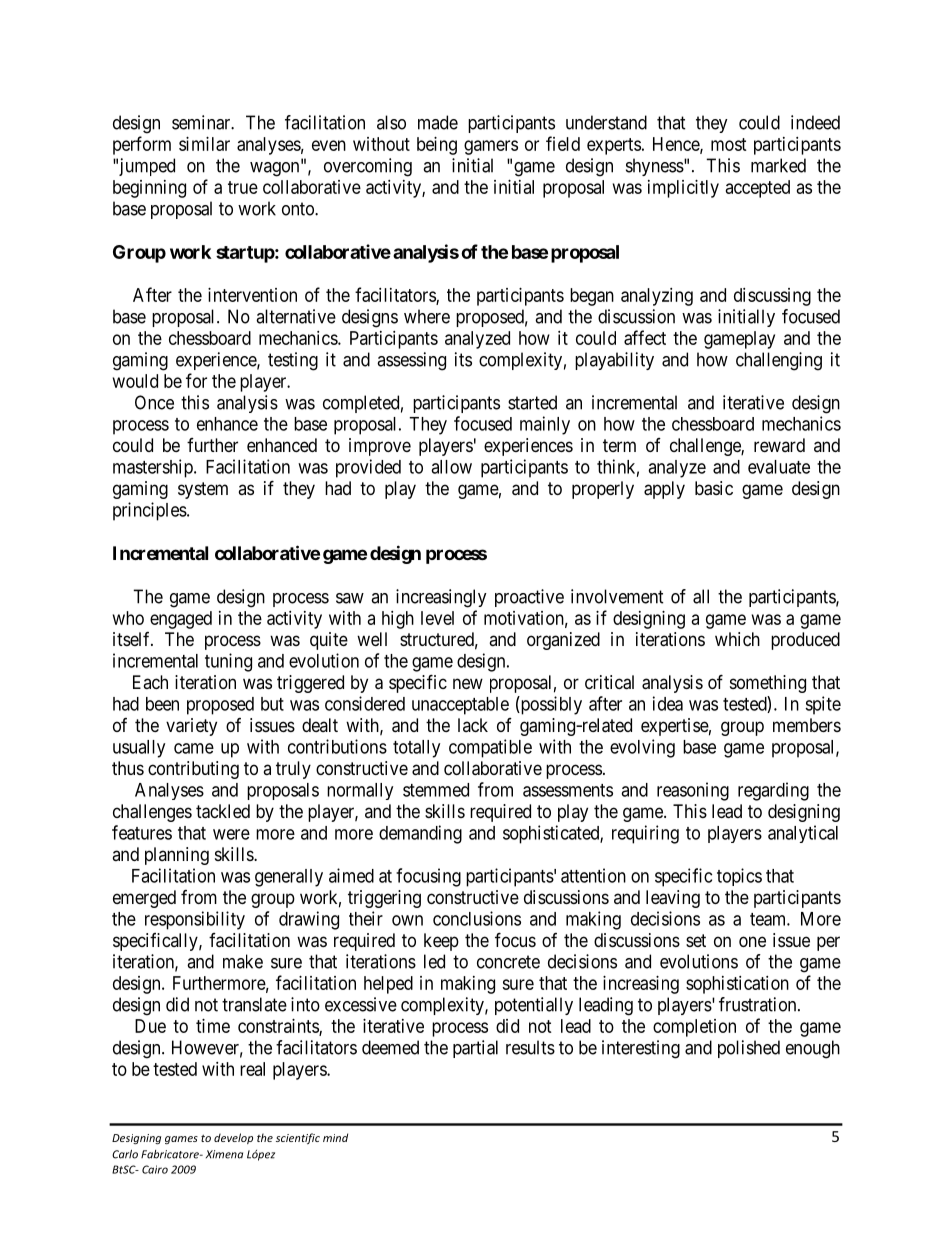  Describe the element at coordinates (223, 811) in the screenshot. I see `tackled` at that location.
